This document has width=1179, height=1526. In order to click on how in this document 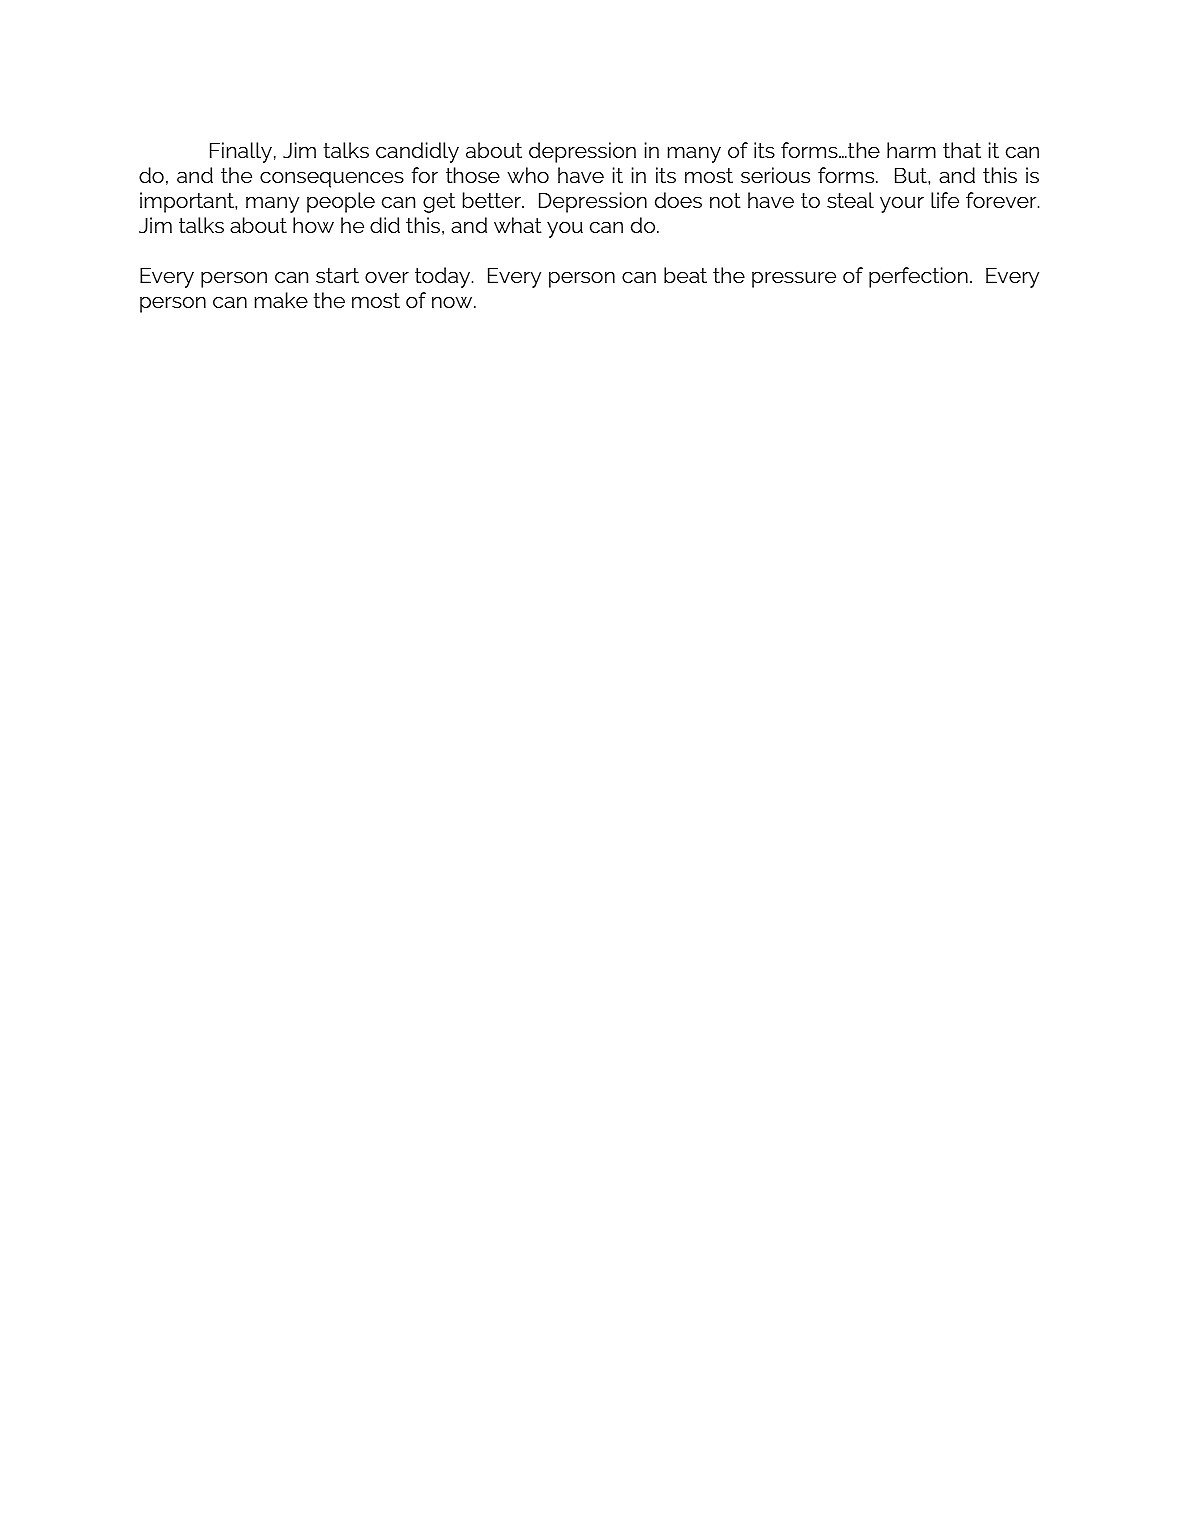, I will do `click(313, 225)`.
